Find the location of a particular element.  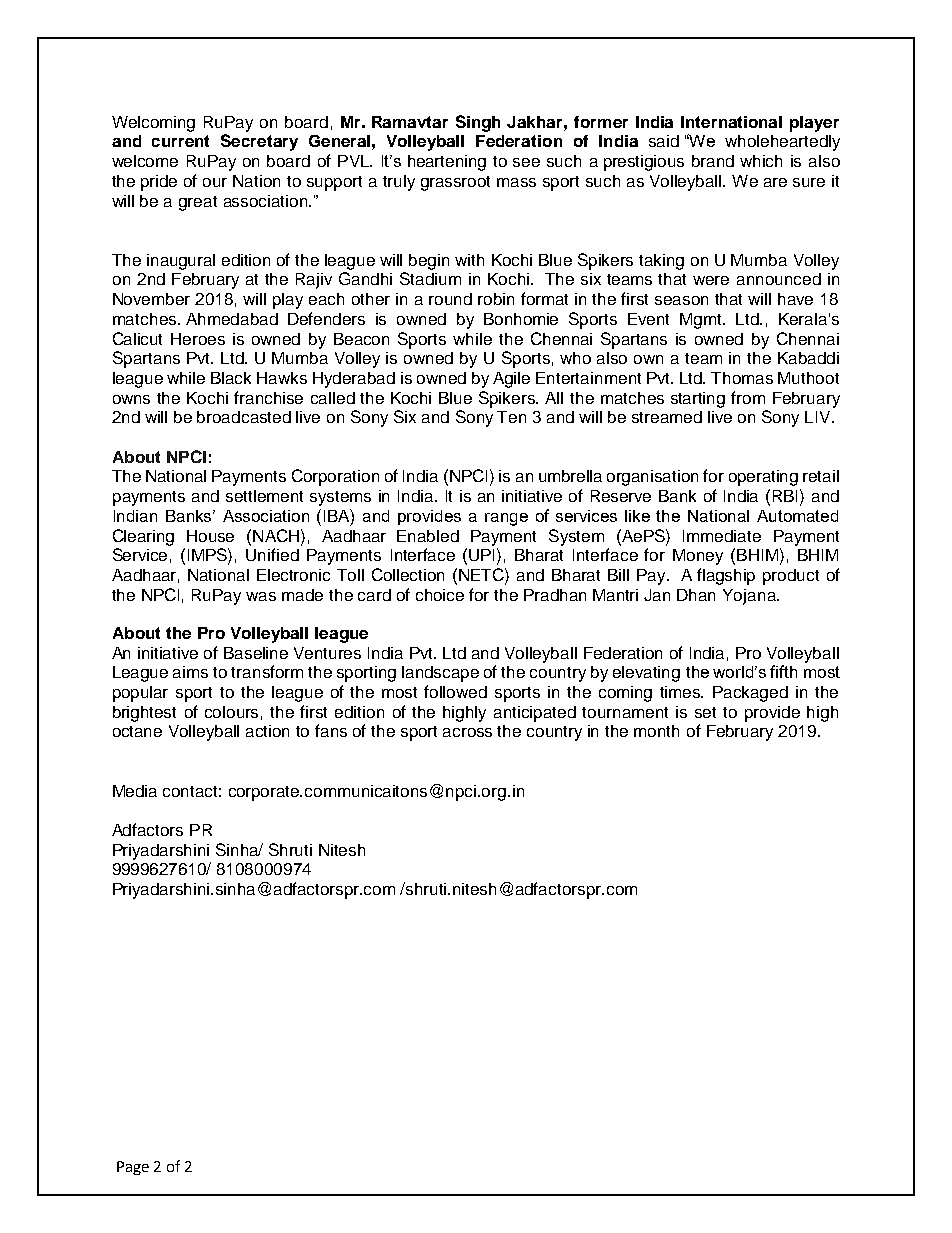

which is located at coordinates (761, 161).
